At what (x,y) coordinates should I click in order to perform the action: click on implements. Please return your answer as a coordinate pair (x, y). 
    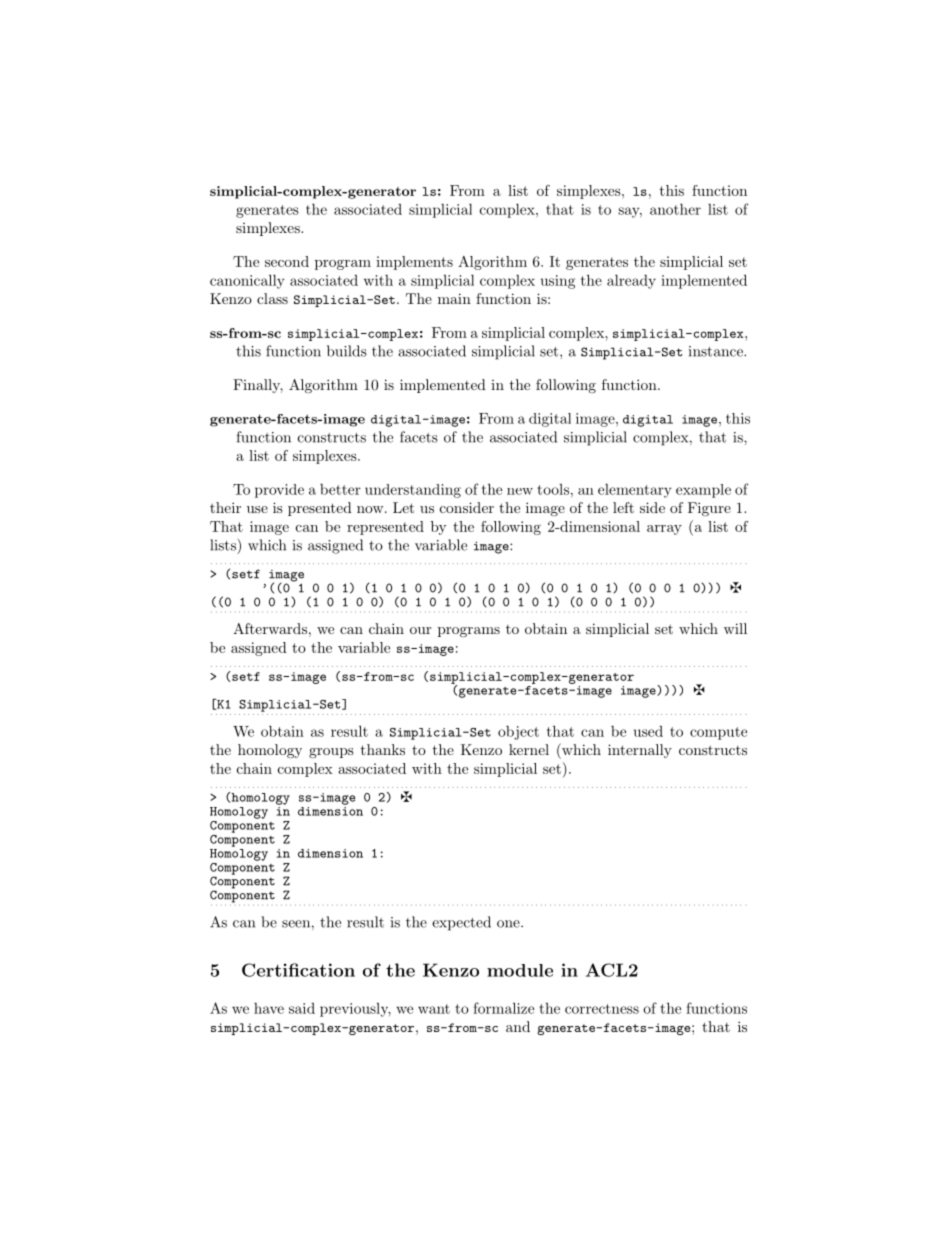
    Looking at the image, I should click on (414, 263).
